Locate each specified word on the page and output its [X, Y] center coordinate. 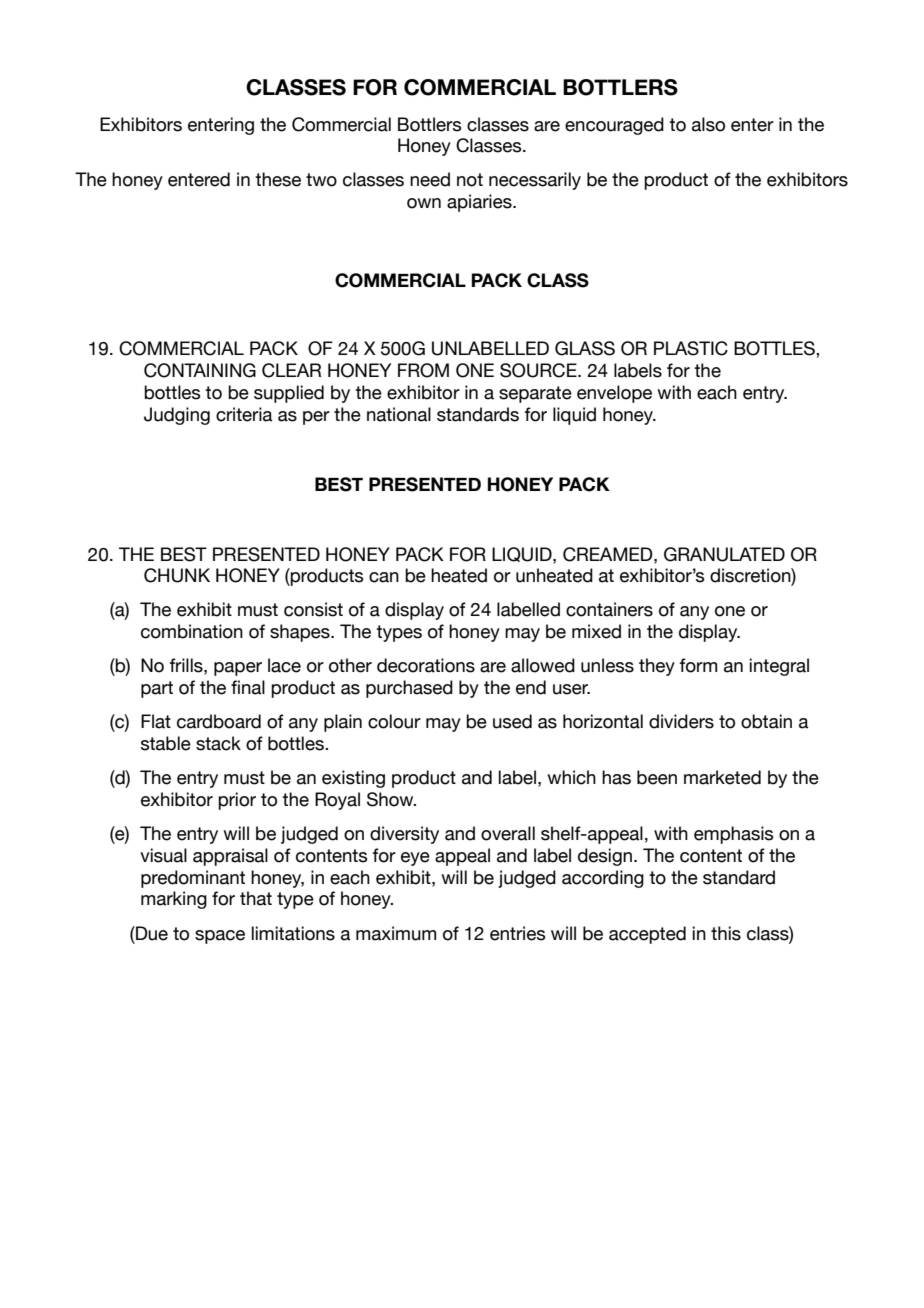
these [278, 179]
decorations [426, 665]
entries [517, 933]
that [256, 898]
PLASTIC [691, 348]
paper [238, 669]
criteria [244, 414]
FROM [423, 370]
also [708, 124]
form [698, 665]
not [470, 180]
